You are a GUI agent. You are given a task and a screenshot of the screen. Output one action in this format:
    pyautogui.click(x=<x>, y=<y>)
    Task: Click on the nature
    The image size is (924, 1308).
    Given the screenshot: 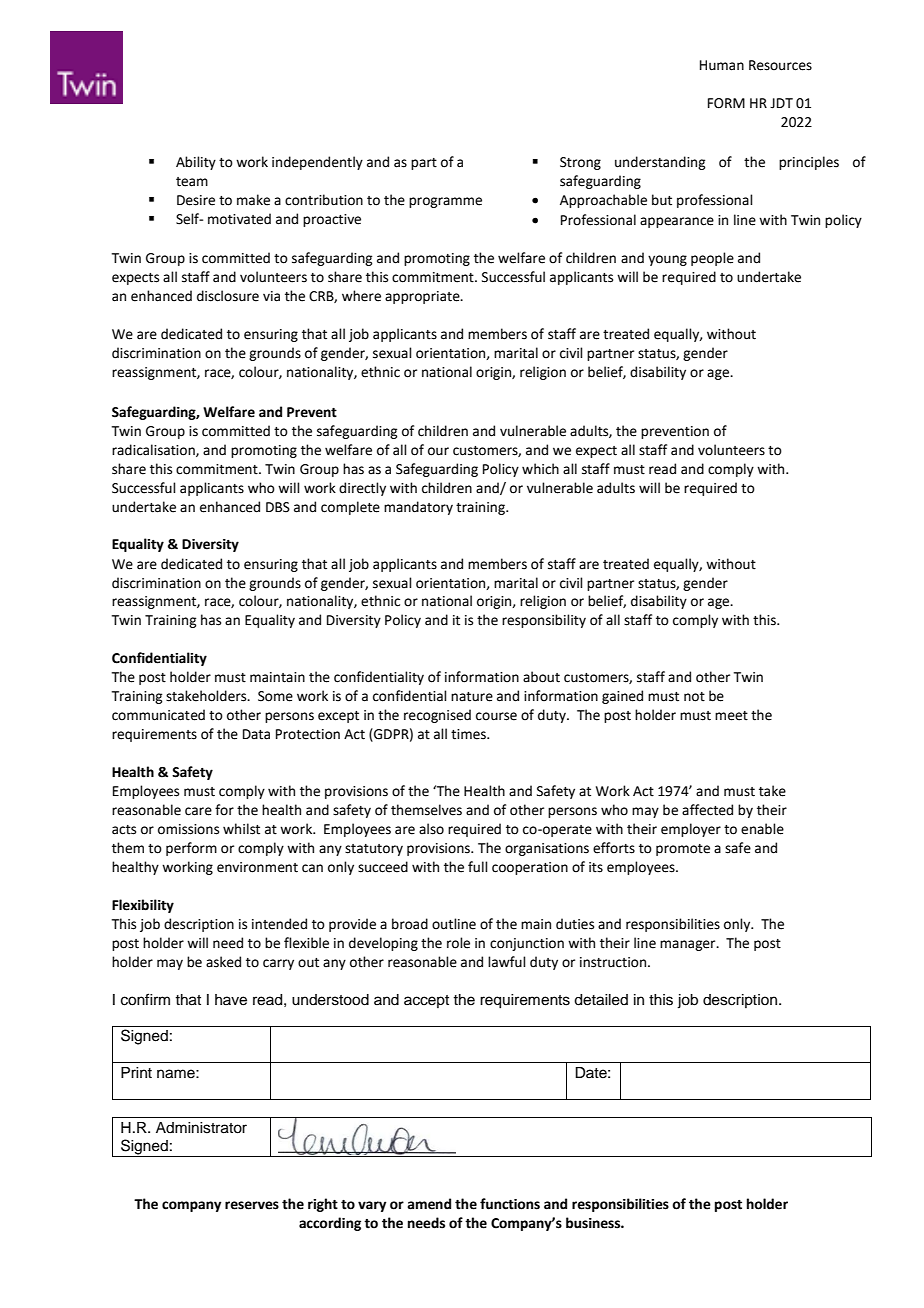 What is the action you would take?
    pyautogui.click(x=472, y=697)
